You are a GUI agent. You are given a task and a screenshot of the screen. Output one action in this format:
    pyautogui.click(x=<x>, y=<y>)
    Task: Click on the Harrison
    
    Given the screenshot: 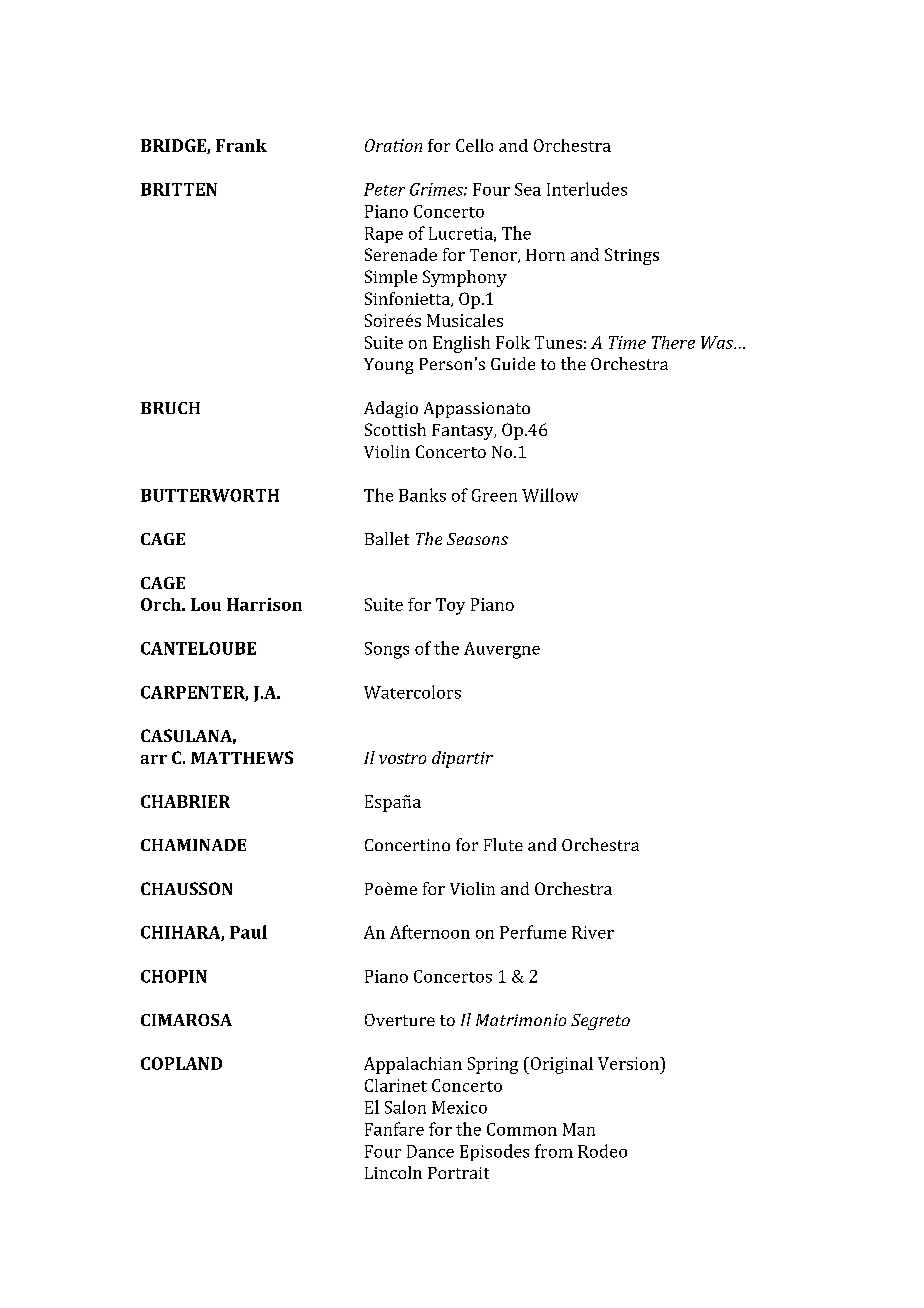 What is the action you would take?
    pyautogui.click(x=264, y=604)
